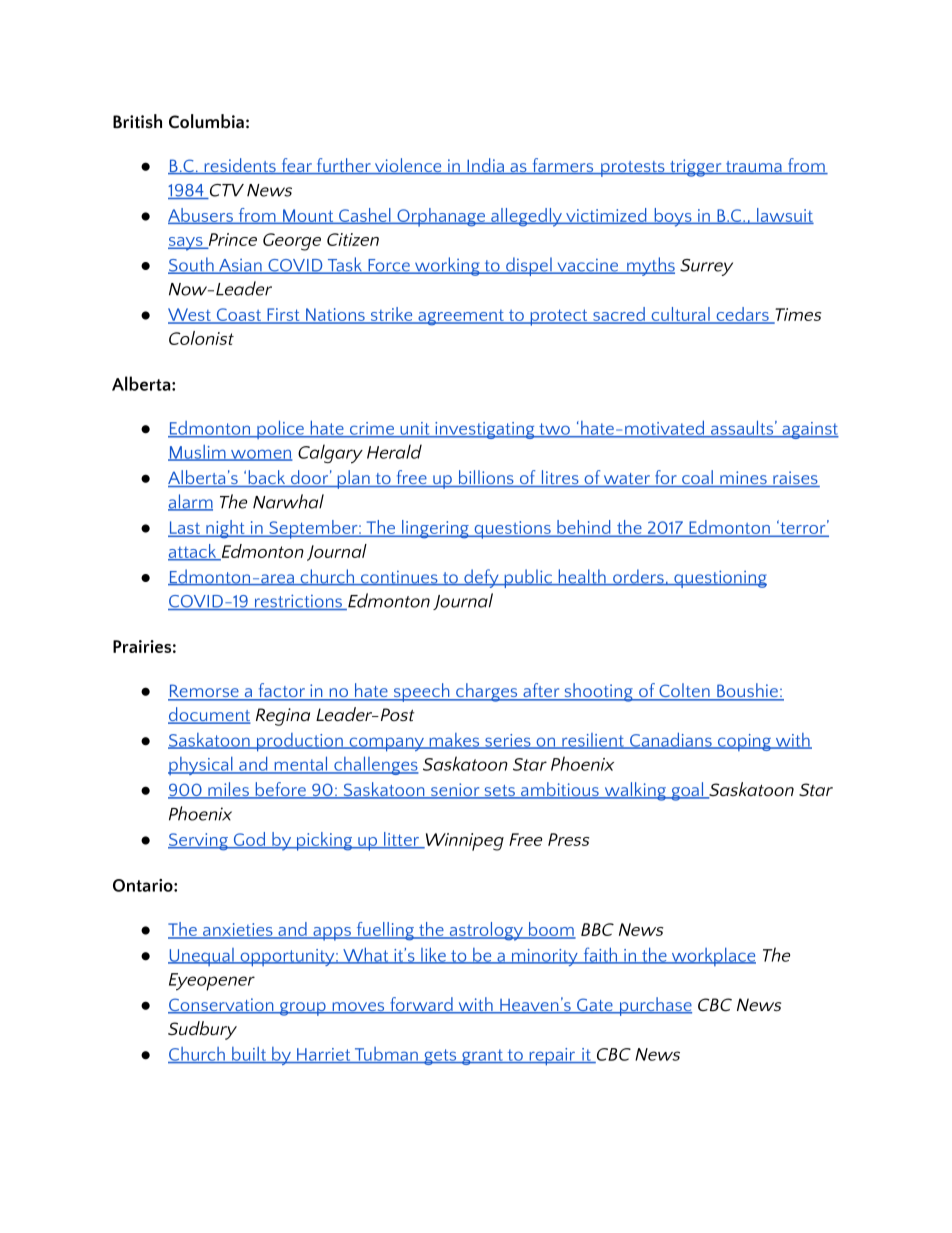 The image size is (952, 1233). What do you see at coordinates (687, 791) in the screenshot?
I see `goal` at bounding box center [687, 791].
